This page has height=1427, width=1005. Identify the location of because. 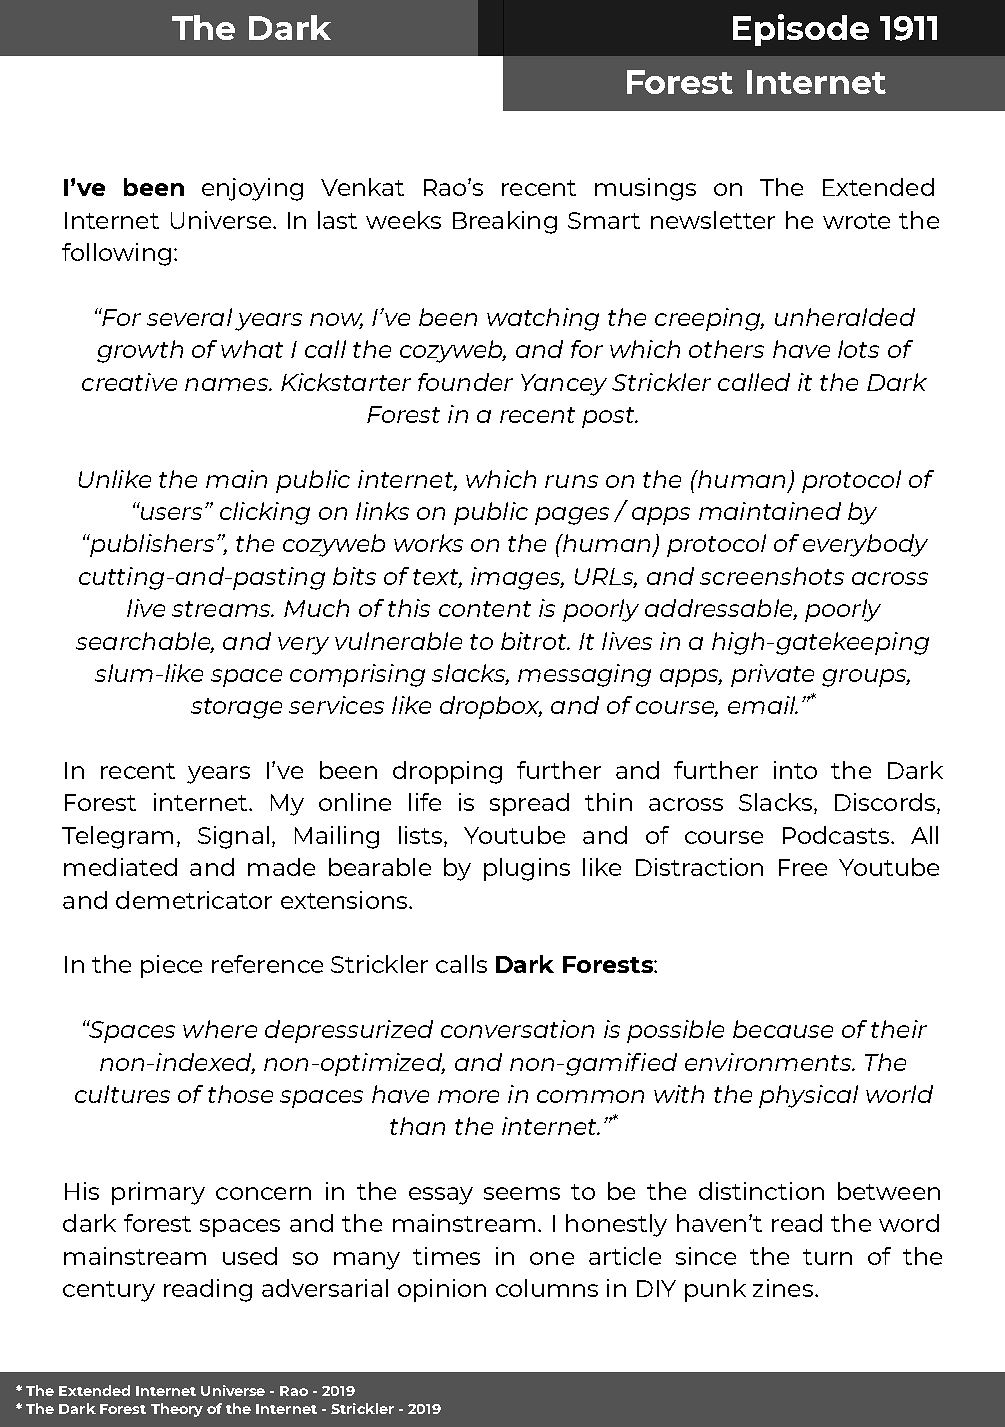
(783, 1029).
